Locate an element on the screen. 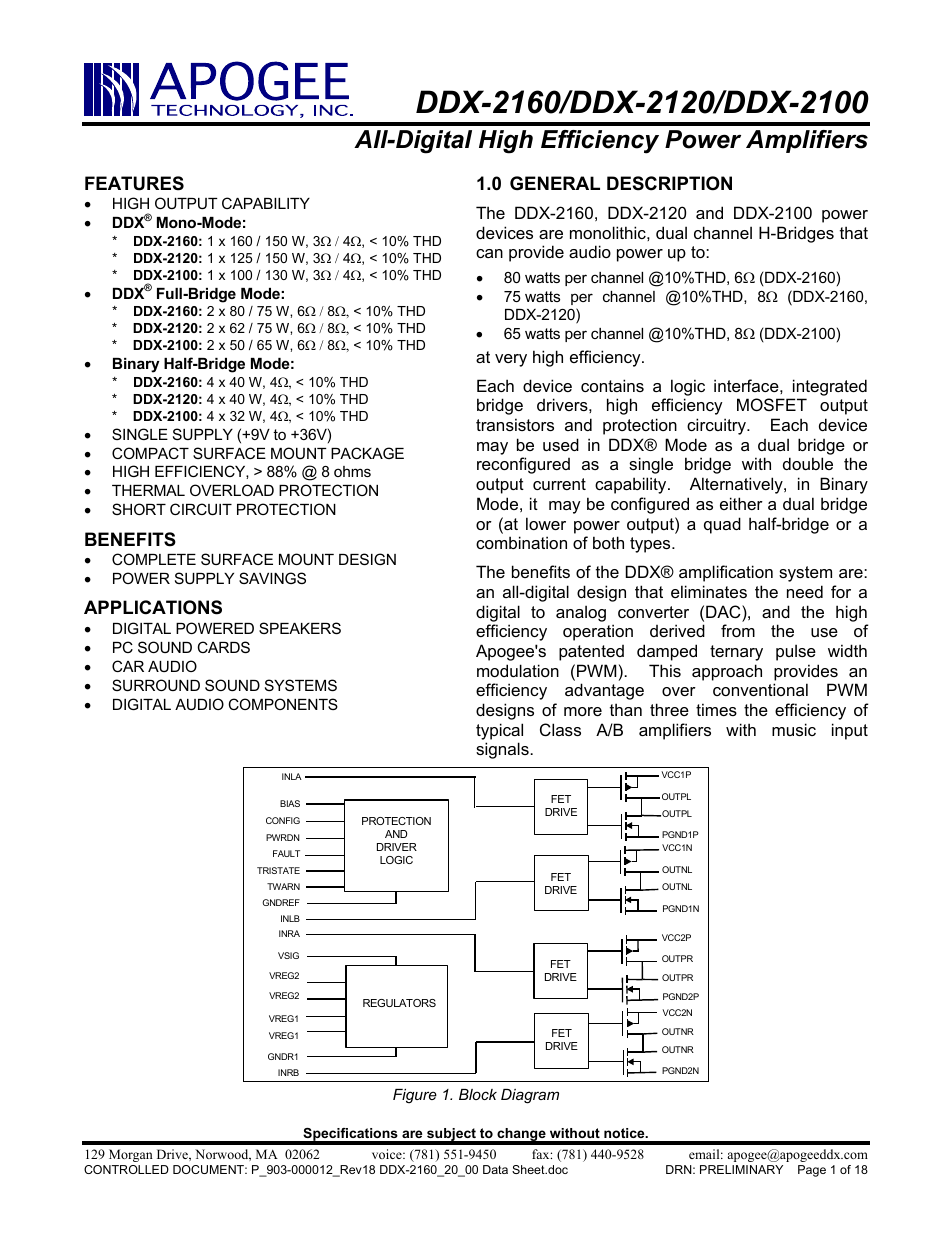 The image size is (952, 1233). music is located at coordinates (794, 729).
